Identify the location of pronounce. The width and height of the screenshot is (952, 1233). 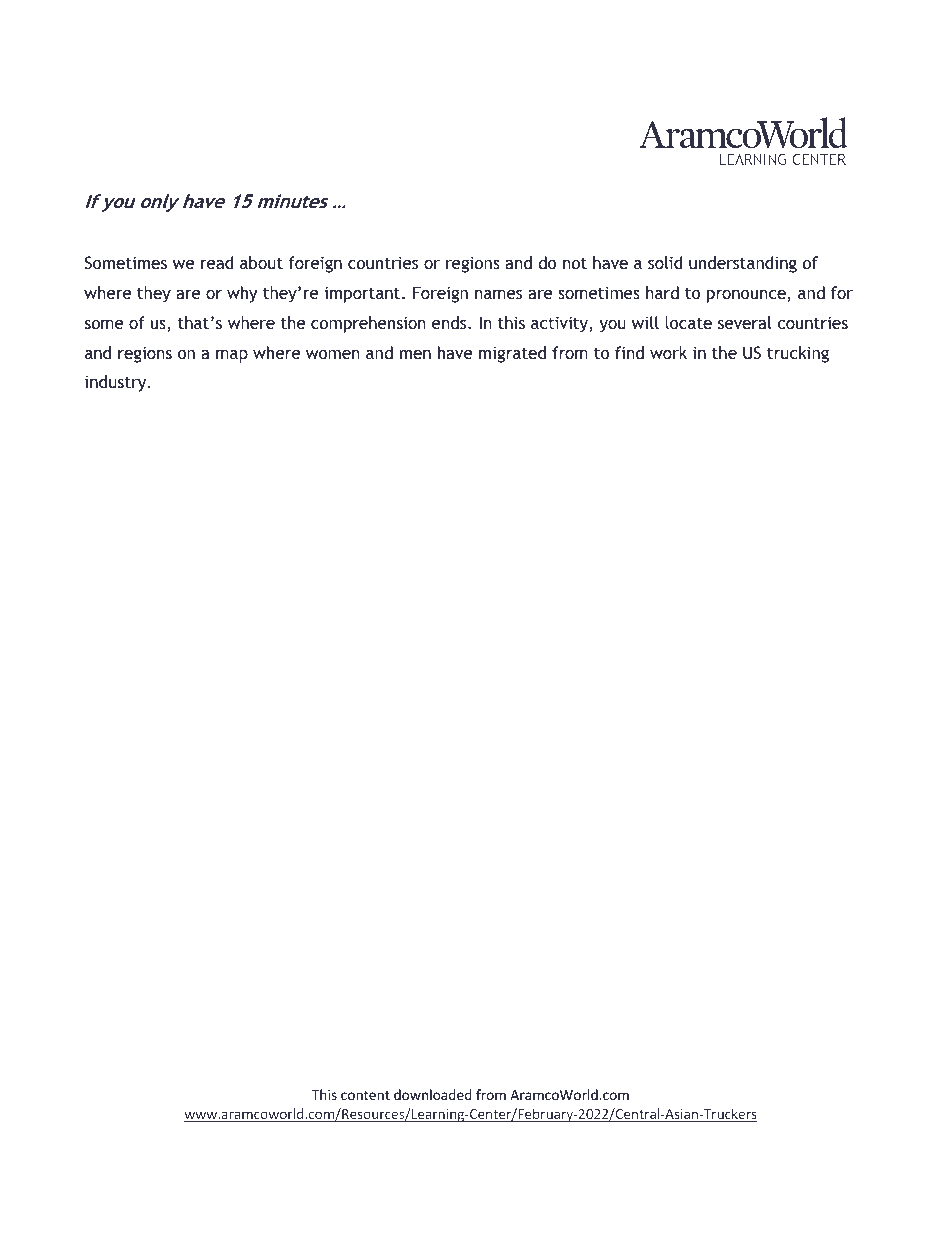
(747, 296).
